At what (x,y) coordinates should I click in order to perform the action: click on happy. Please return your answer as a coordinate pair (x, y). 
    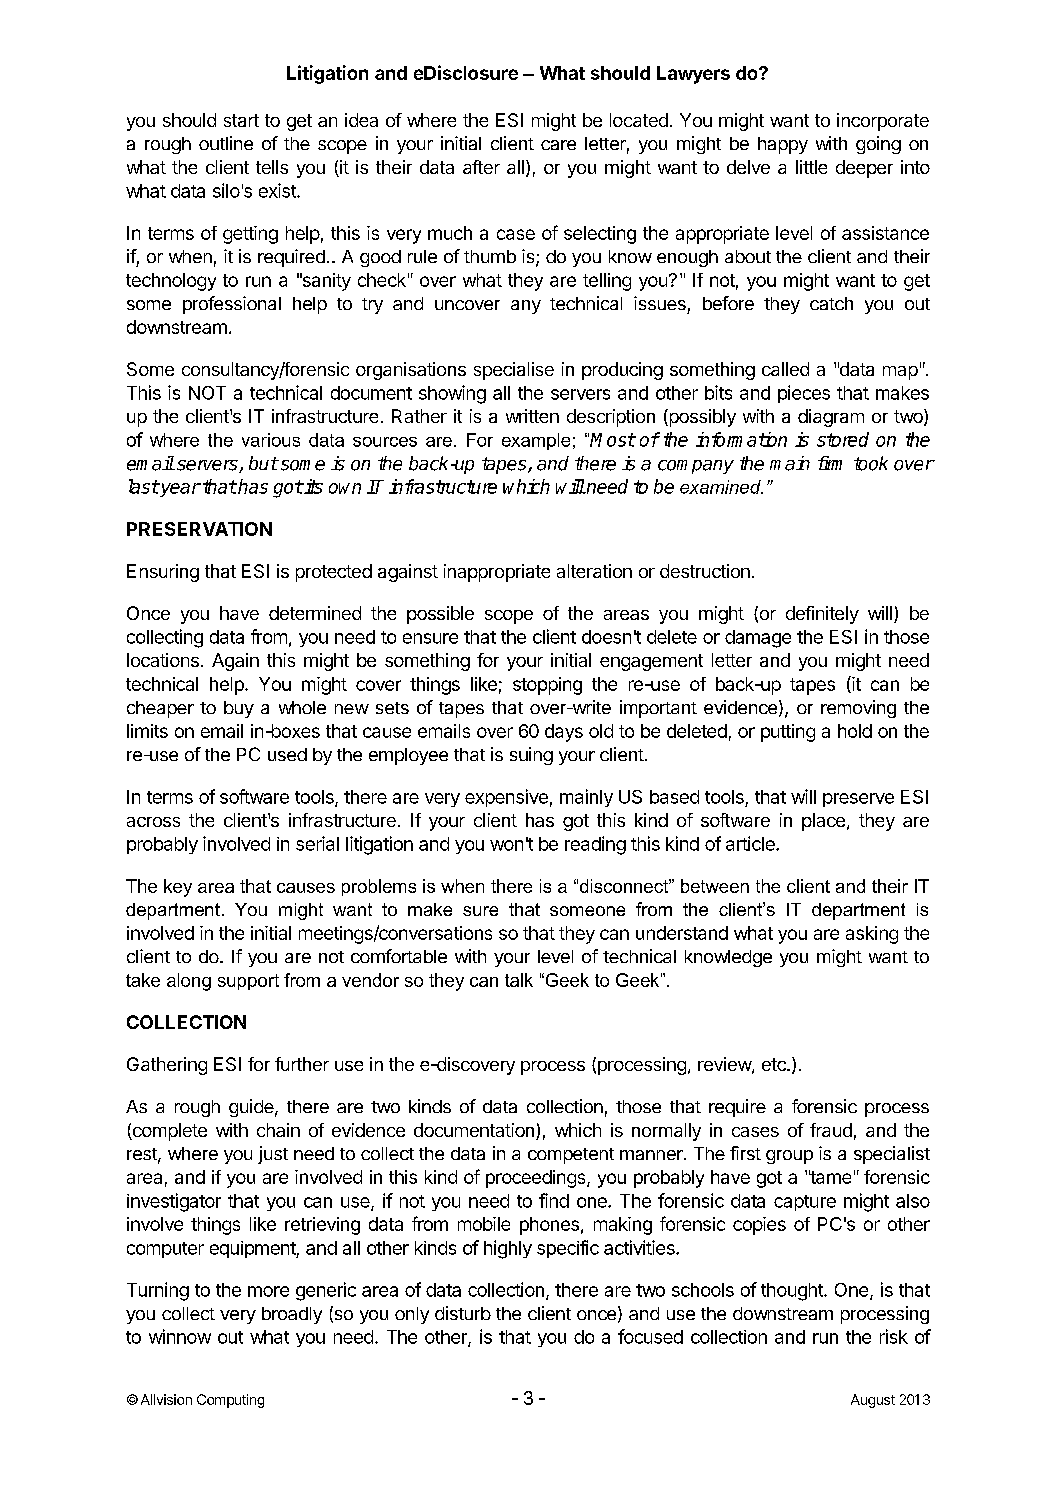
    Looking at the image, I should click on (783, 145).
